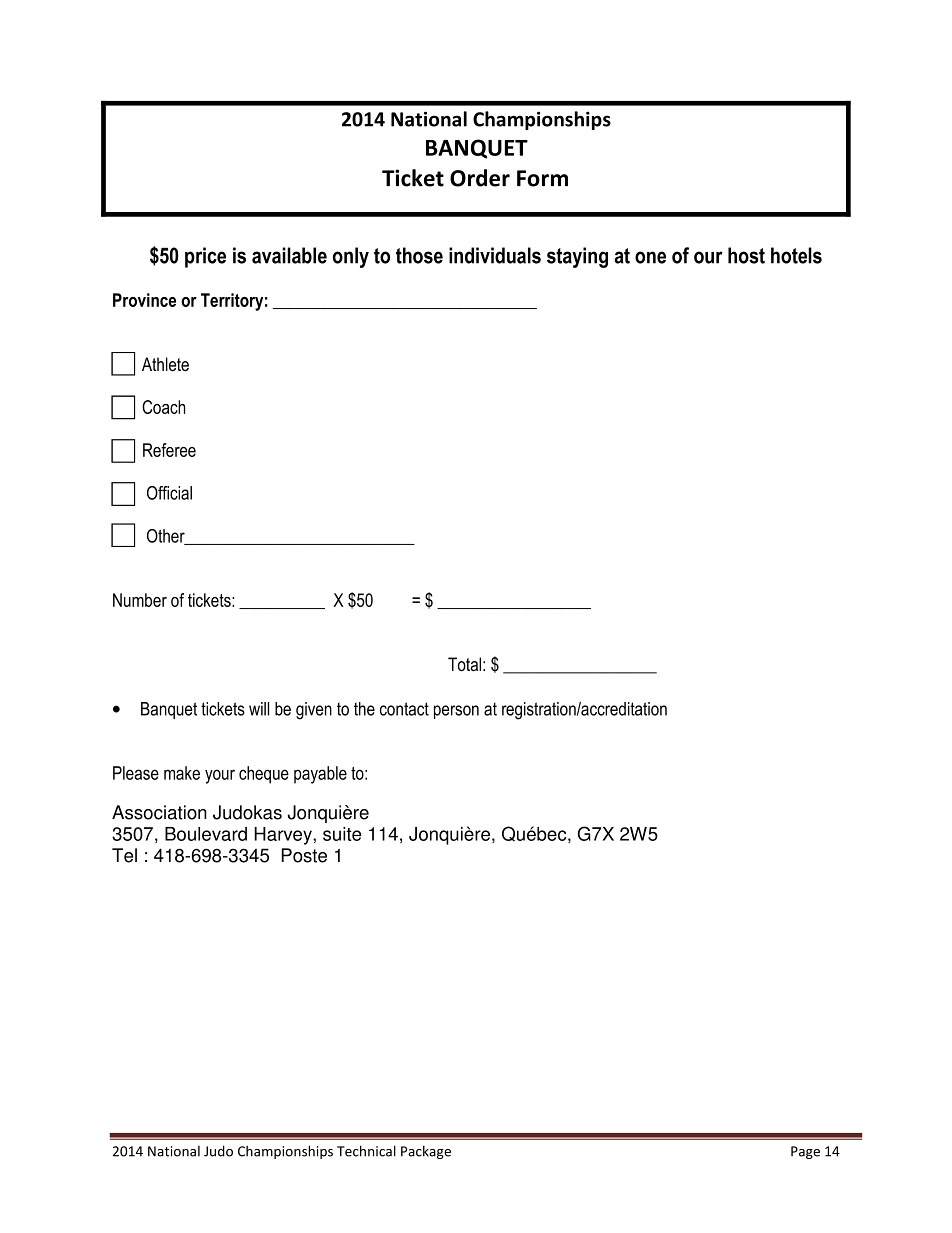 The image size is (952, 1233). What do you see at coordinates (650, 257) in the document?
I see `one` at bounding box center [650, 257].
